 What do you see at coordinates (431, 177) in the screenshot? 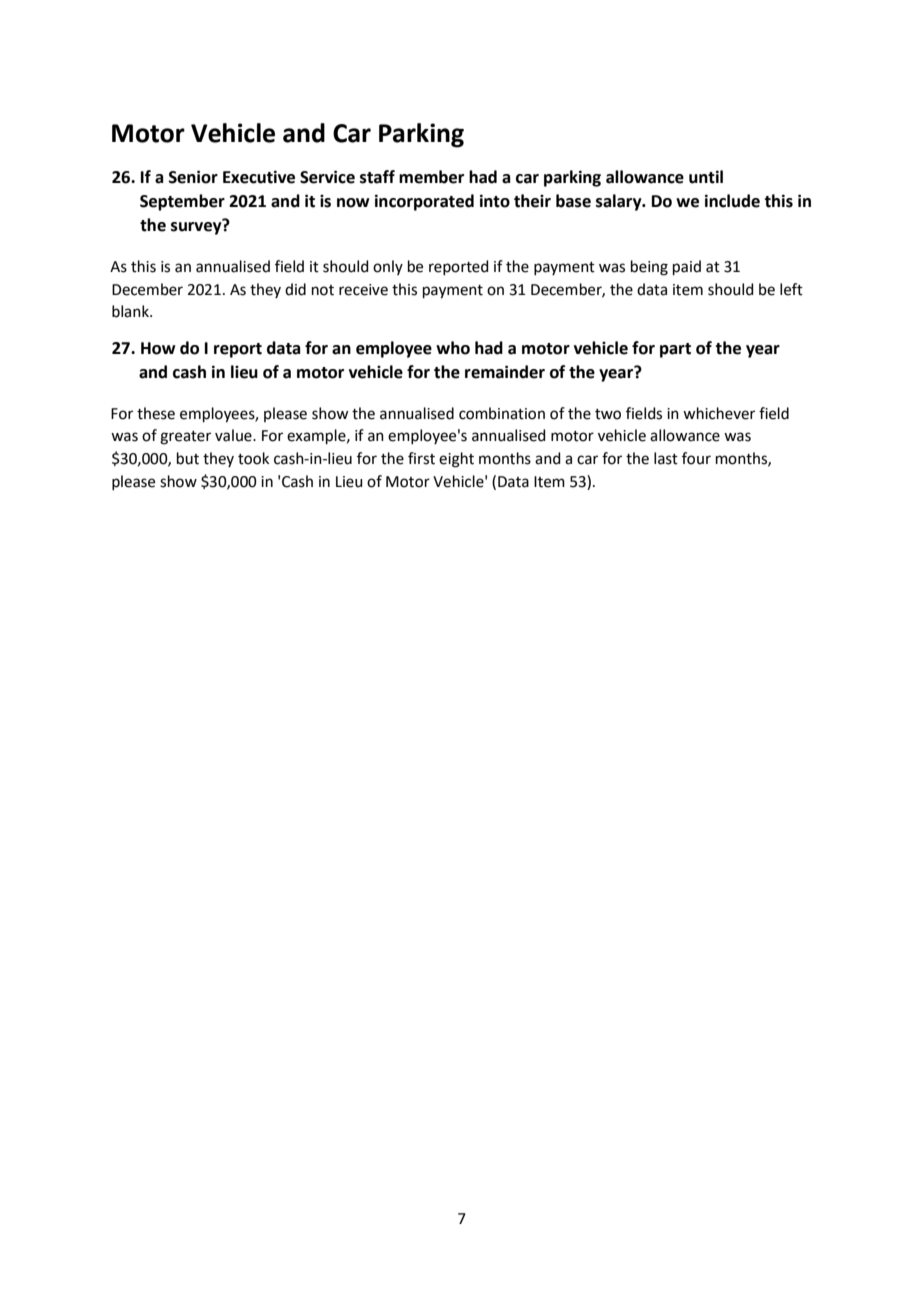
I see `member` at bounding box center [431, 177].
